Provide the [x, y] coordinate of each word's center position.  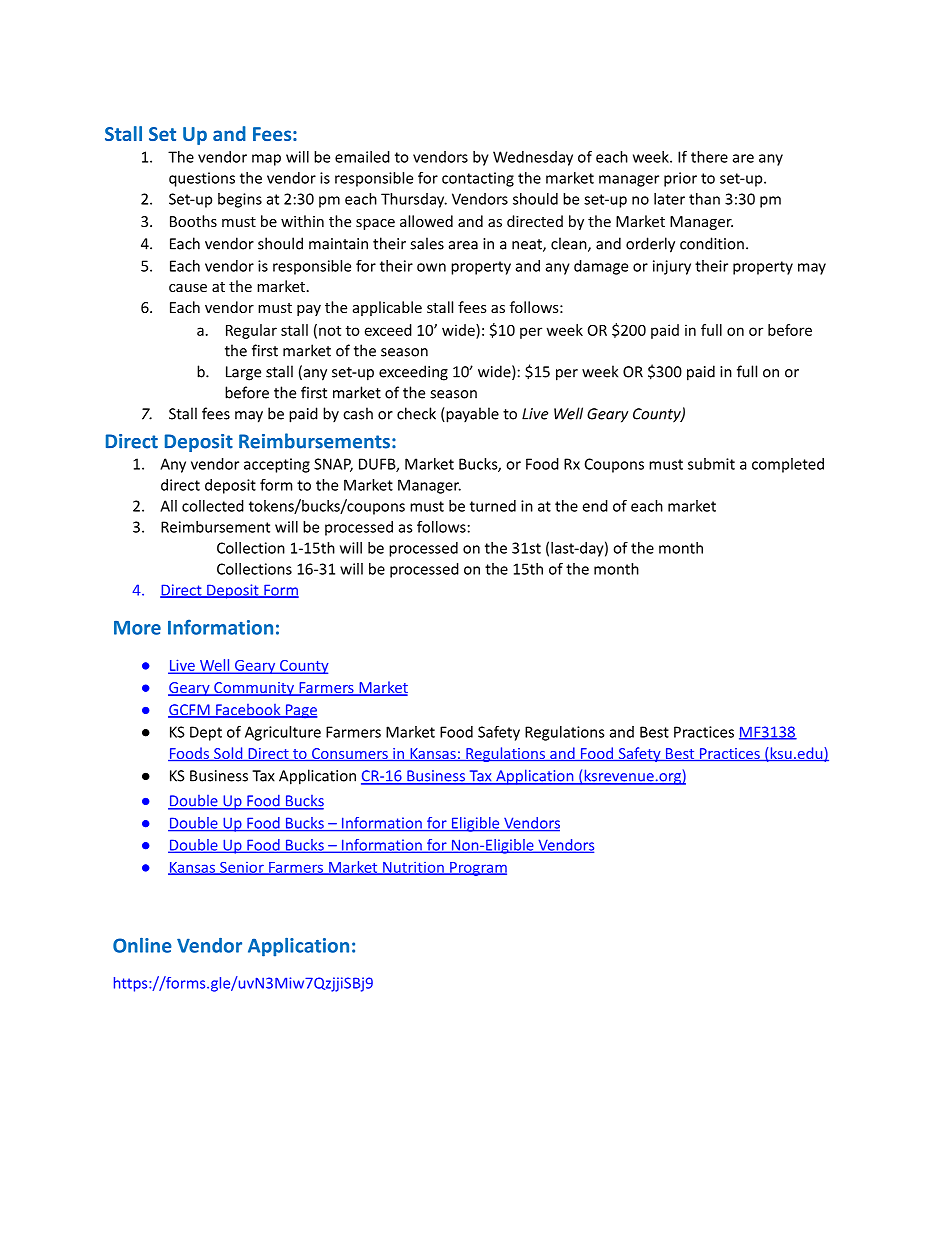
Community [254, 689]
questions [202, 179]
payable [471, 415]
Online [142, 945]
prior [680, 179]
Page [301, 711]
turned [493, 506]
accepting [277, 465]
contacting [478, 179]
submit [711, 464]
